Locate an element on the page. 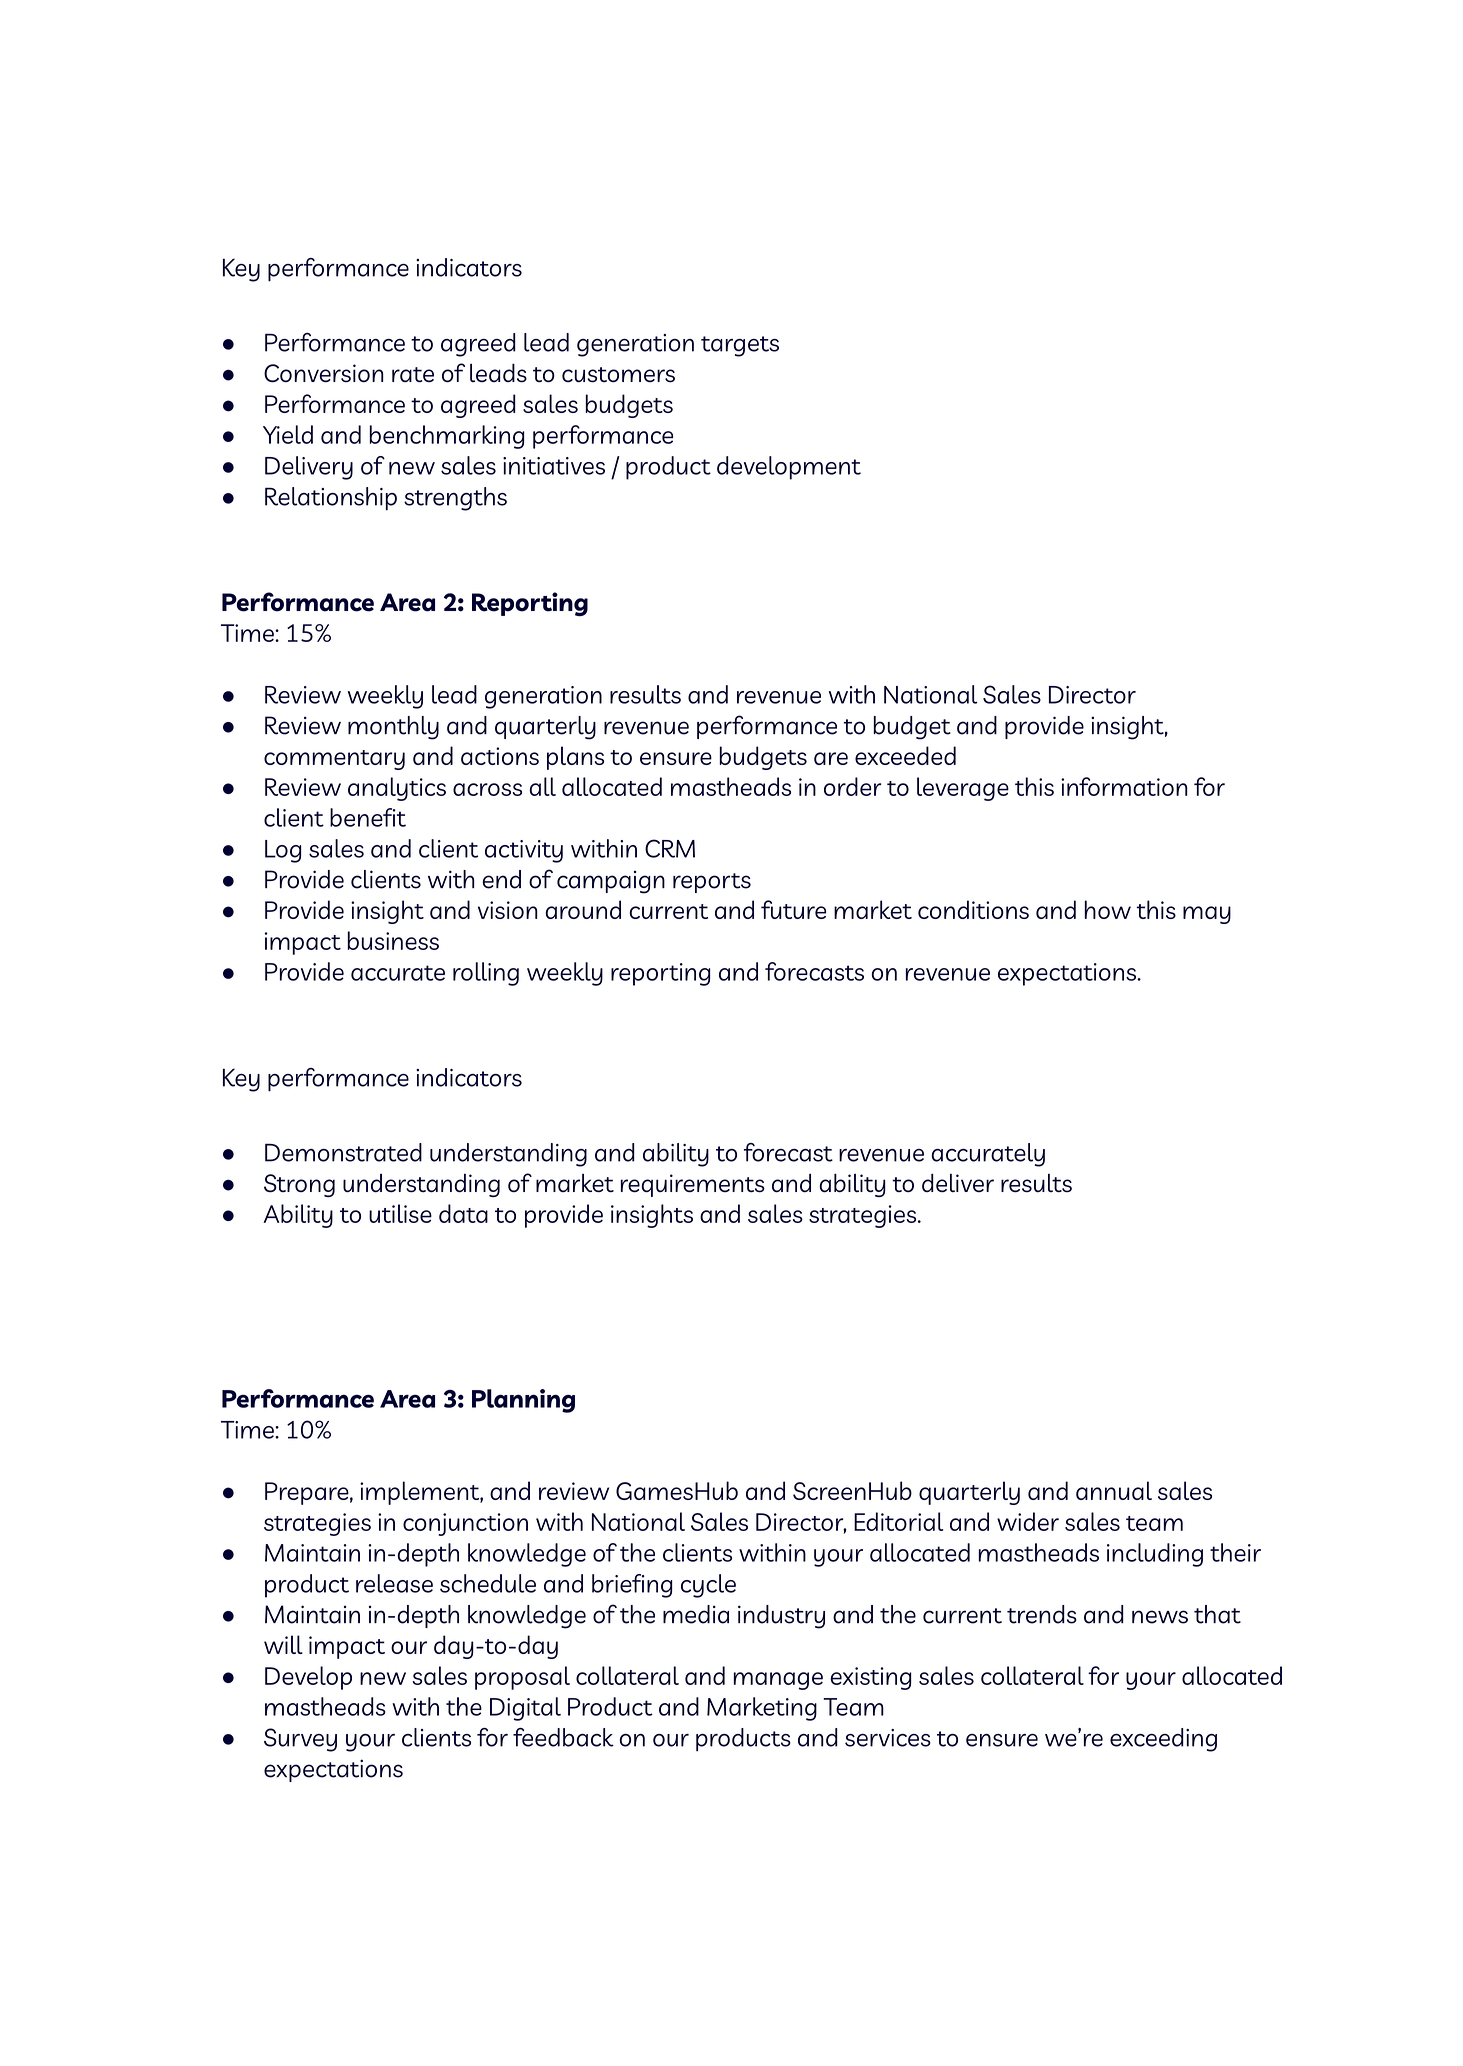  targets is located at coordinates (740, 346).
